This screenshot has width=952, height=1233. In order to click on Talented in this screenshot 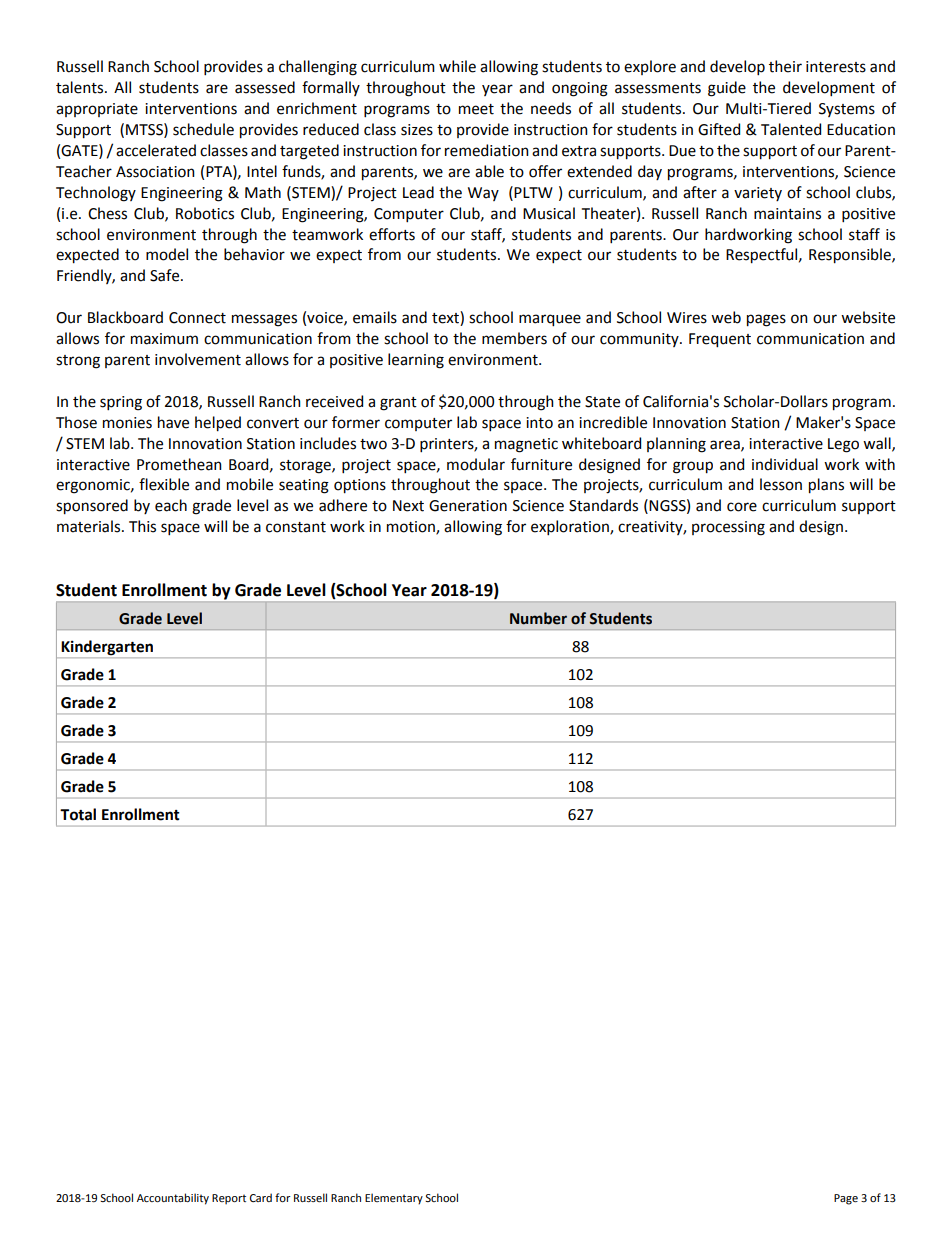, I will do `click(791, 129)`.
